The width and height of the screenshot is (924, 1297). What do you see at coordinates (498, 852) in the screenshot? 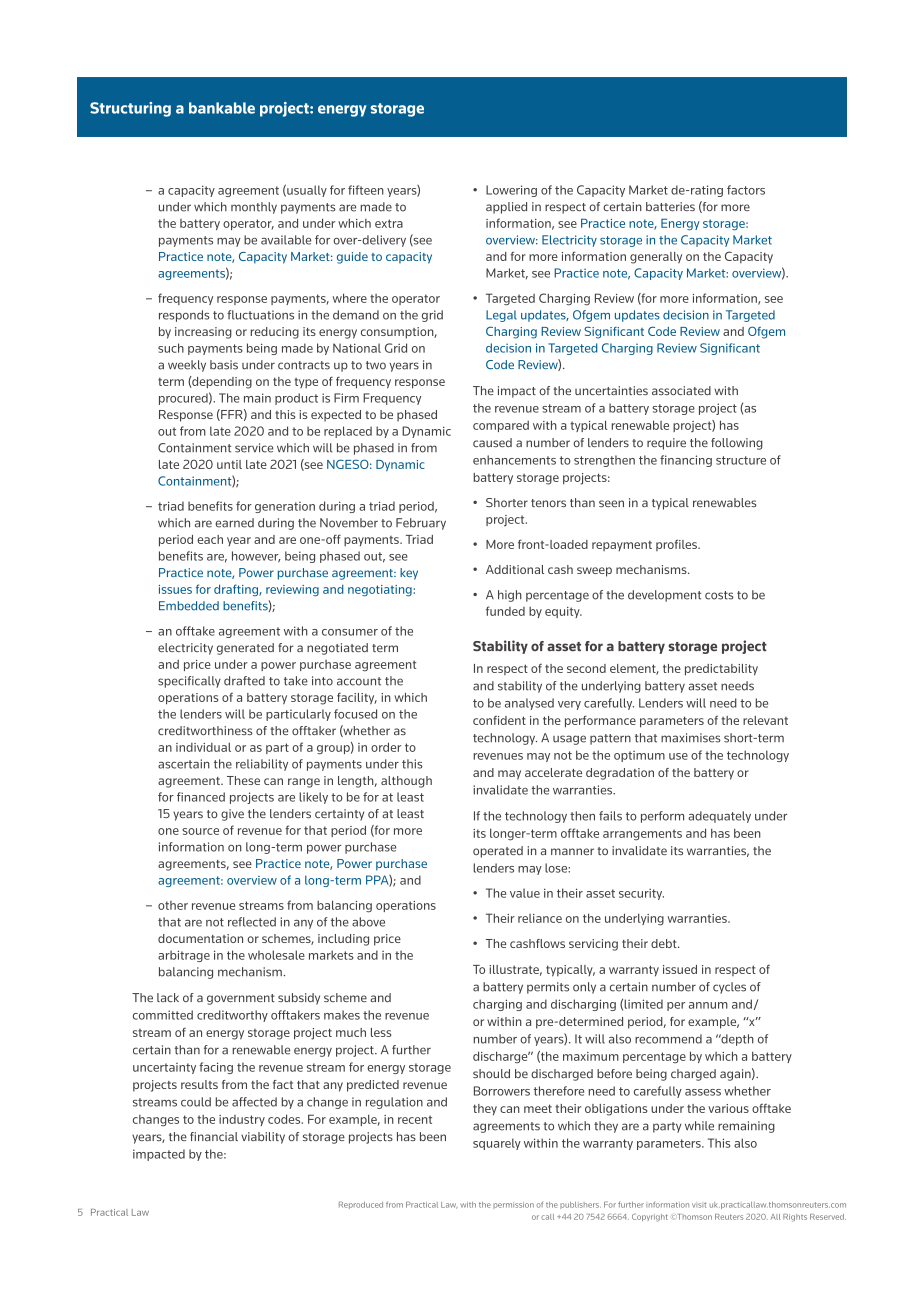
I see `operated` at bounding box center [498, 852].
